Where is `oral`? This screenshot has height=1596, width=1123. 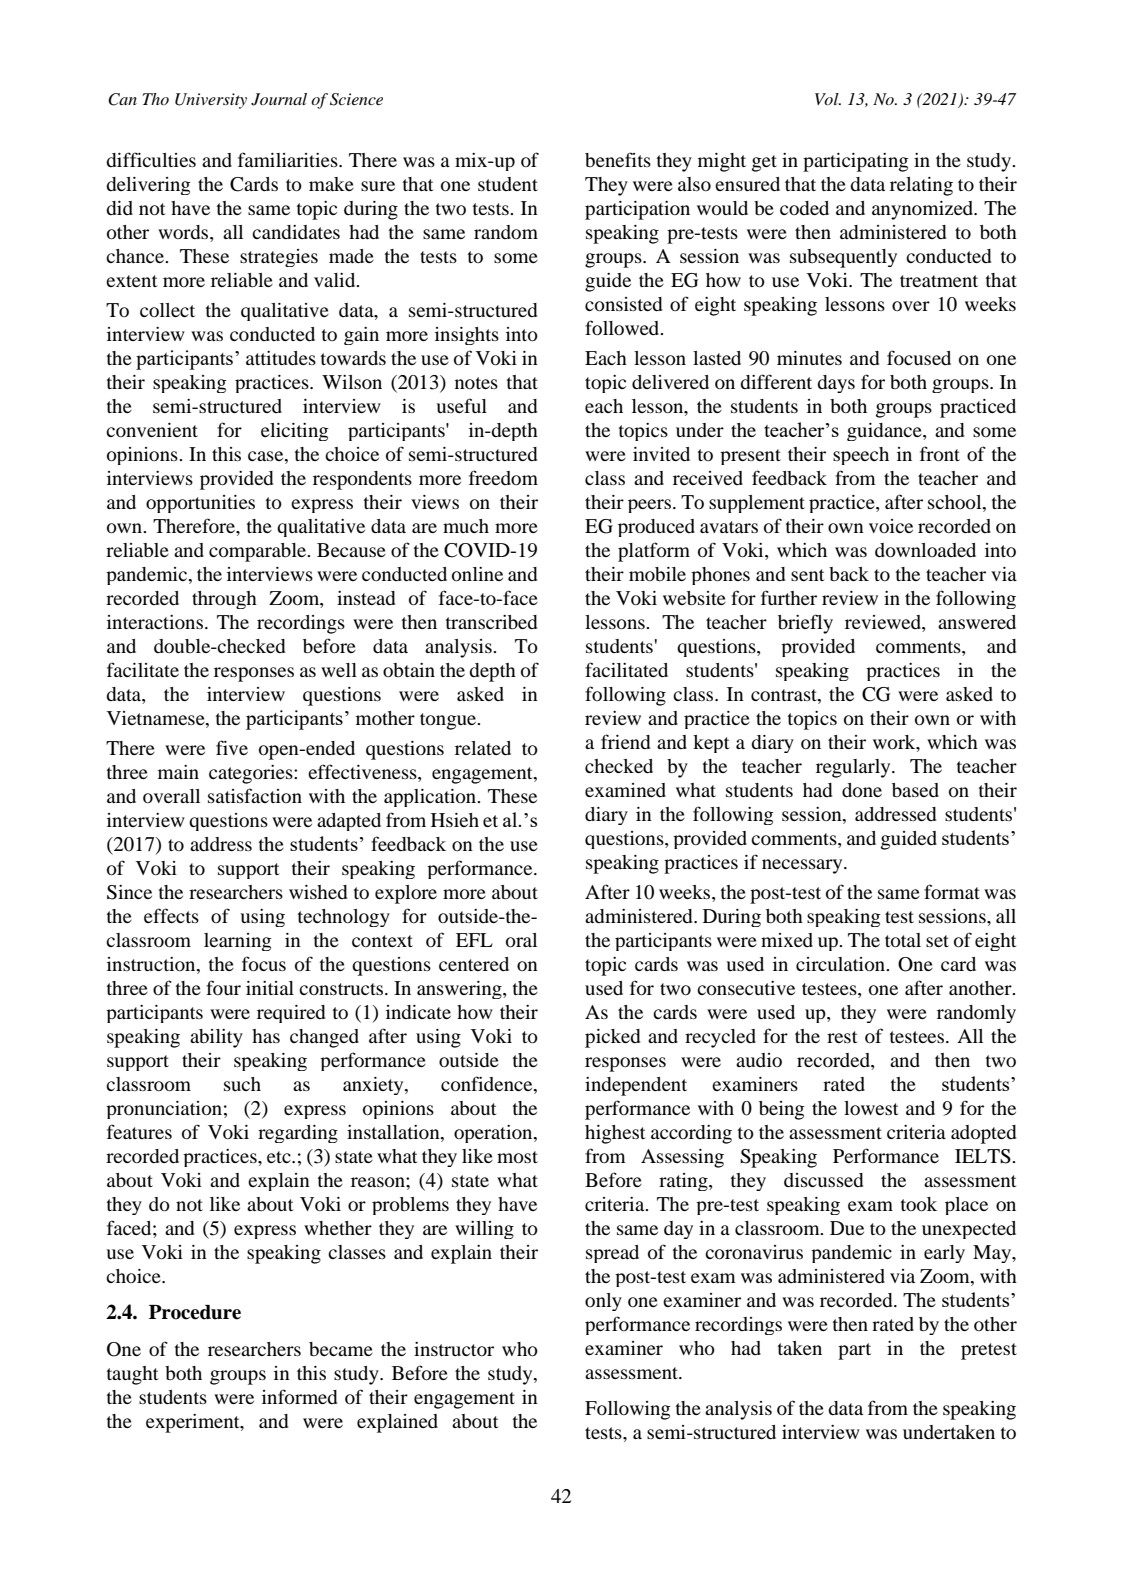 oral is located at coordinates (521, 940).
